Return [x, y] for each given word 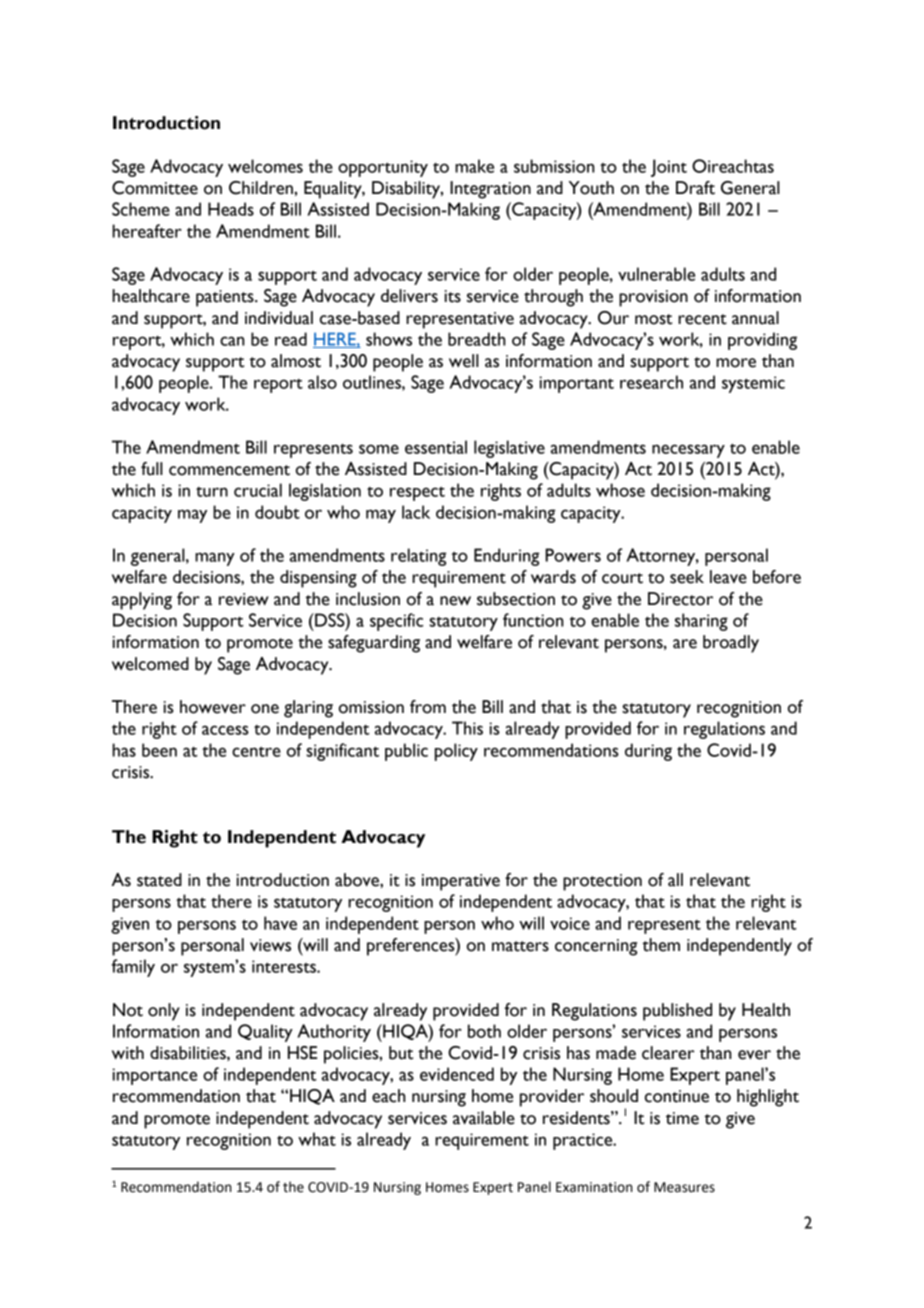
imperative [461, 882]
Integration [490, 190]
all [675, 880]
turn [212, 492]
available [484, 1118]
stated [159, 880]
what [317, 1139]
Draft [695, 188]
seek [687, 577]
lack [416, 512]
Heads [231, 209]
